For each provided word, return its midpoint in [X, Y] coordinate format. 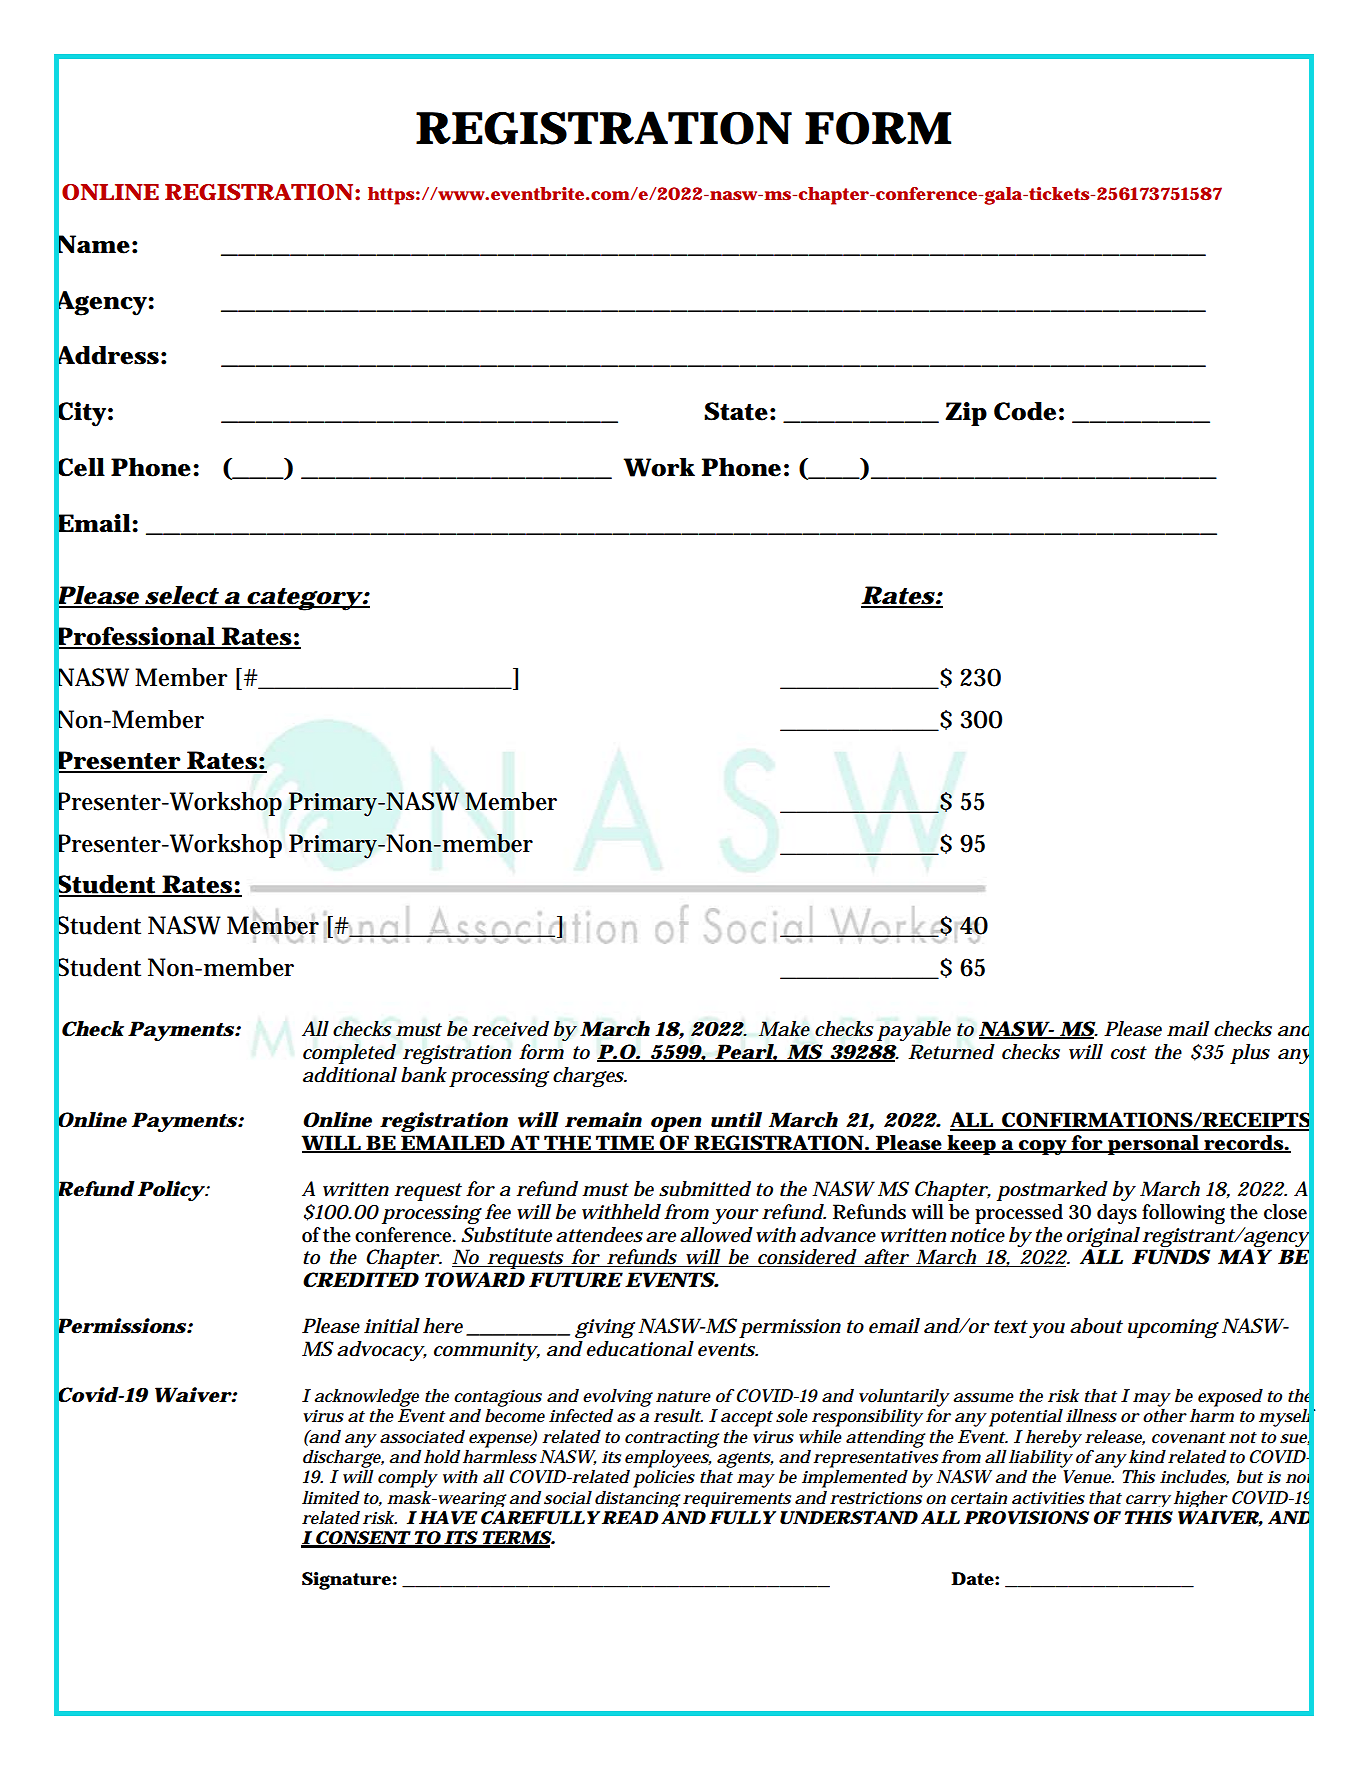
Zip [966, 414]
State [736, 411]
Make [784, 1029]
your [735, 1216]
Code [1025, 411]
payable [914, 1031]
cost [1129, 1053]
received [510, 1029]
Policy [171, 1191]
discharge [343, 1457]
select [181, 596]
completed [349, 1054]
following [1183, 1214]
